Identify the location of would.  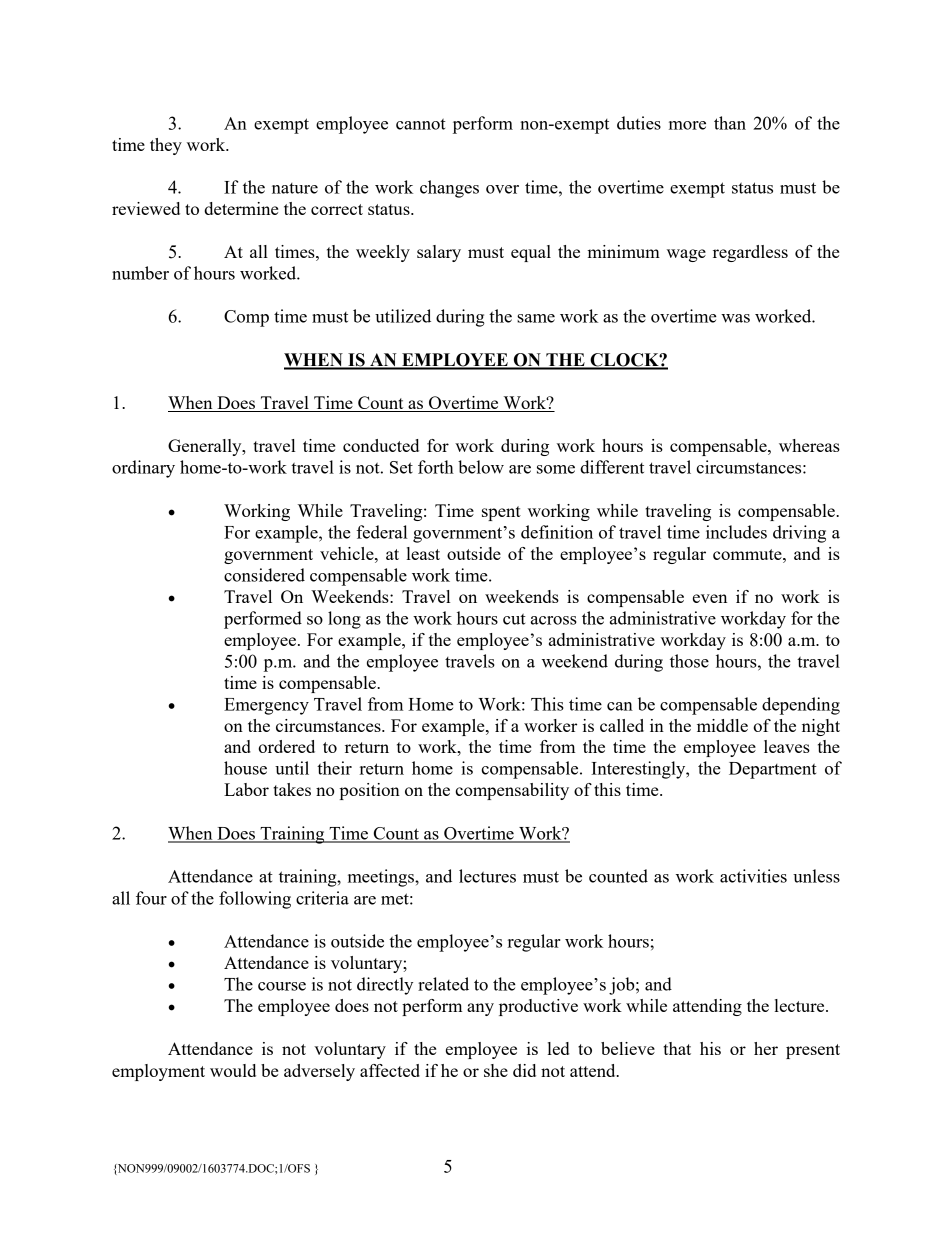
(233, 1070).
